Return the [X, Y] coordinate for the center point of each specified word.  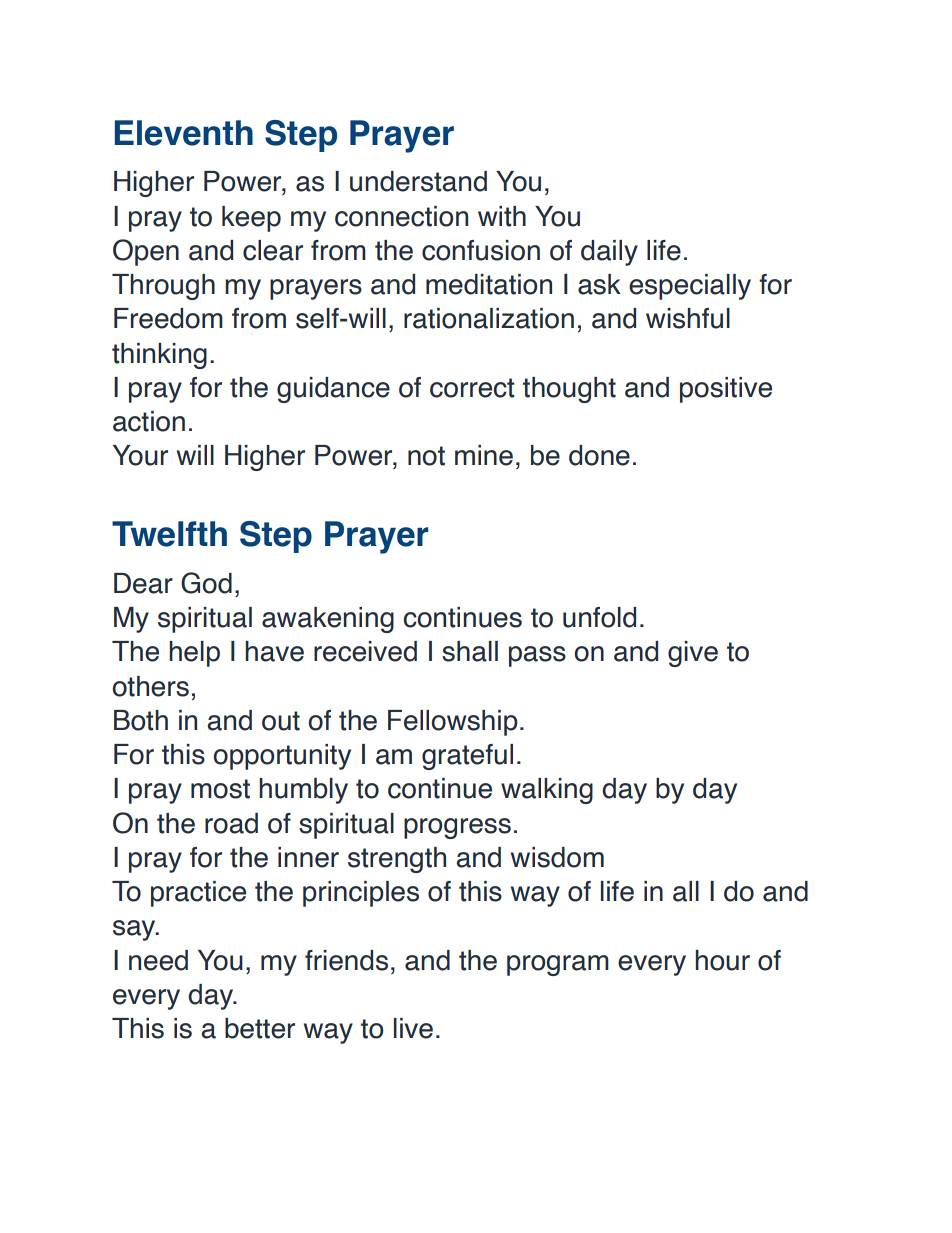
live [413, 1028]
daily [609, 253]
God [206, 583]
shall [470, 651]
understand [418, 181]
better [260, 1028]
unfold [599, 617]
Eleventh [184, 133]
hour [722, 960]
